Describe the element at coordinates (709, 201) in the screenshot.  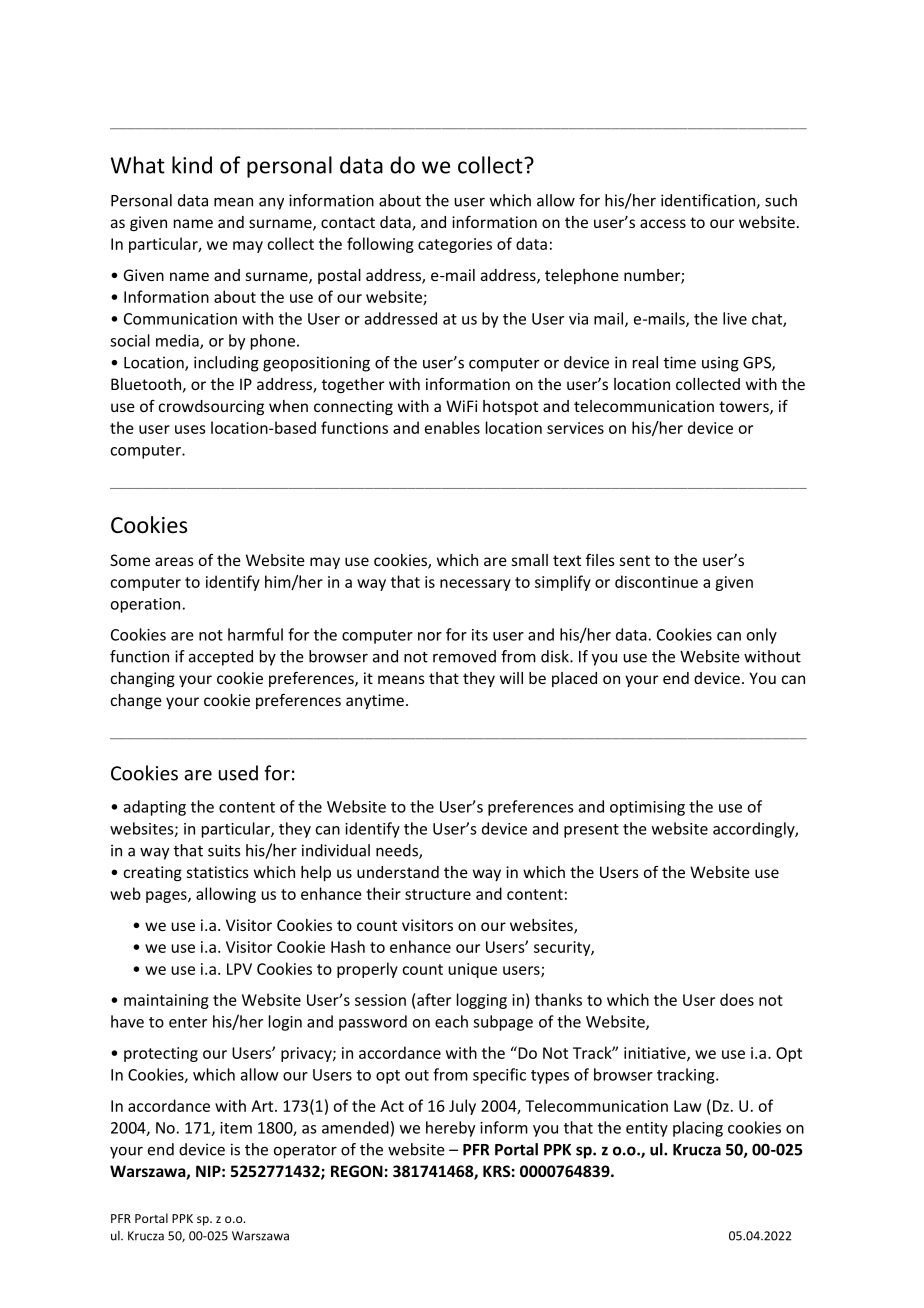
I see `identification` at that location.
